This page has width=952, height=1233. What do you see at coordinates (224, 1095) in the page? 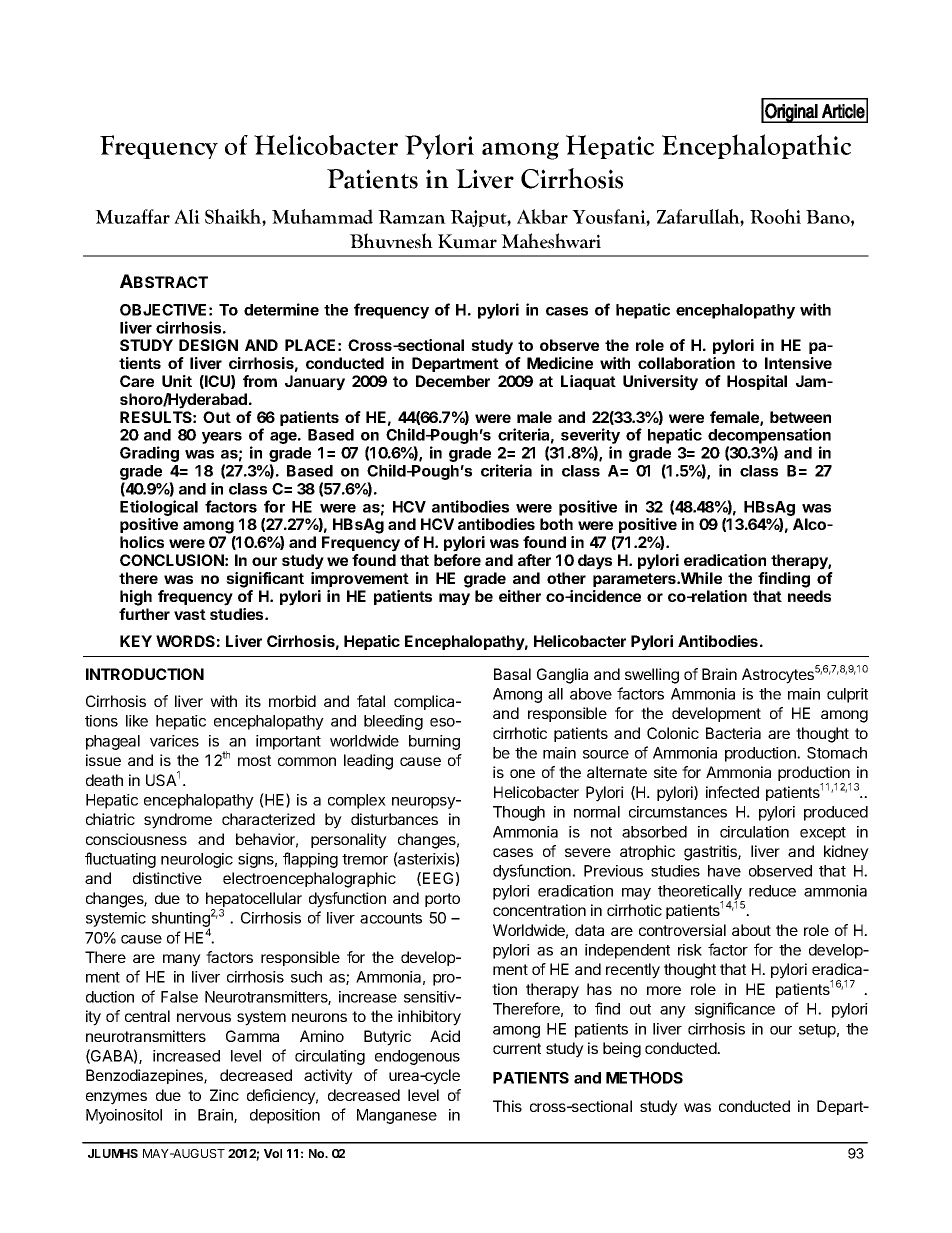
I see `Zinc` at bounding box center [224, 1095].
